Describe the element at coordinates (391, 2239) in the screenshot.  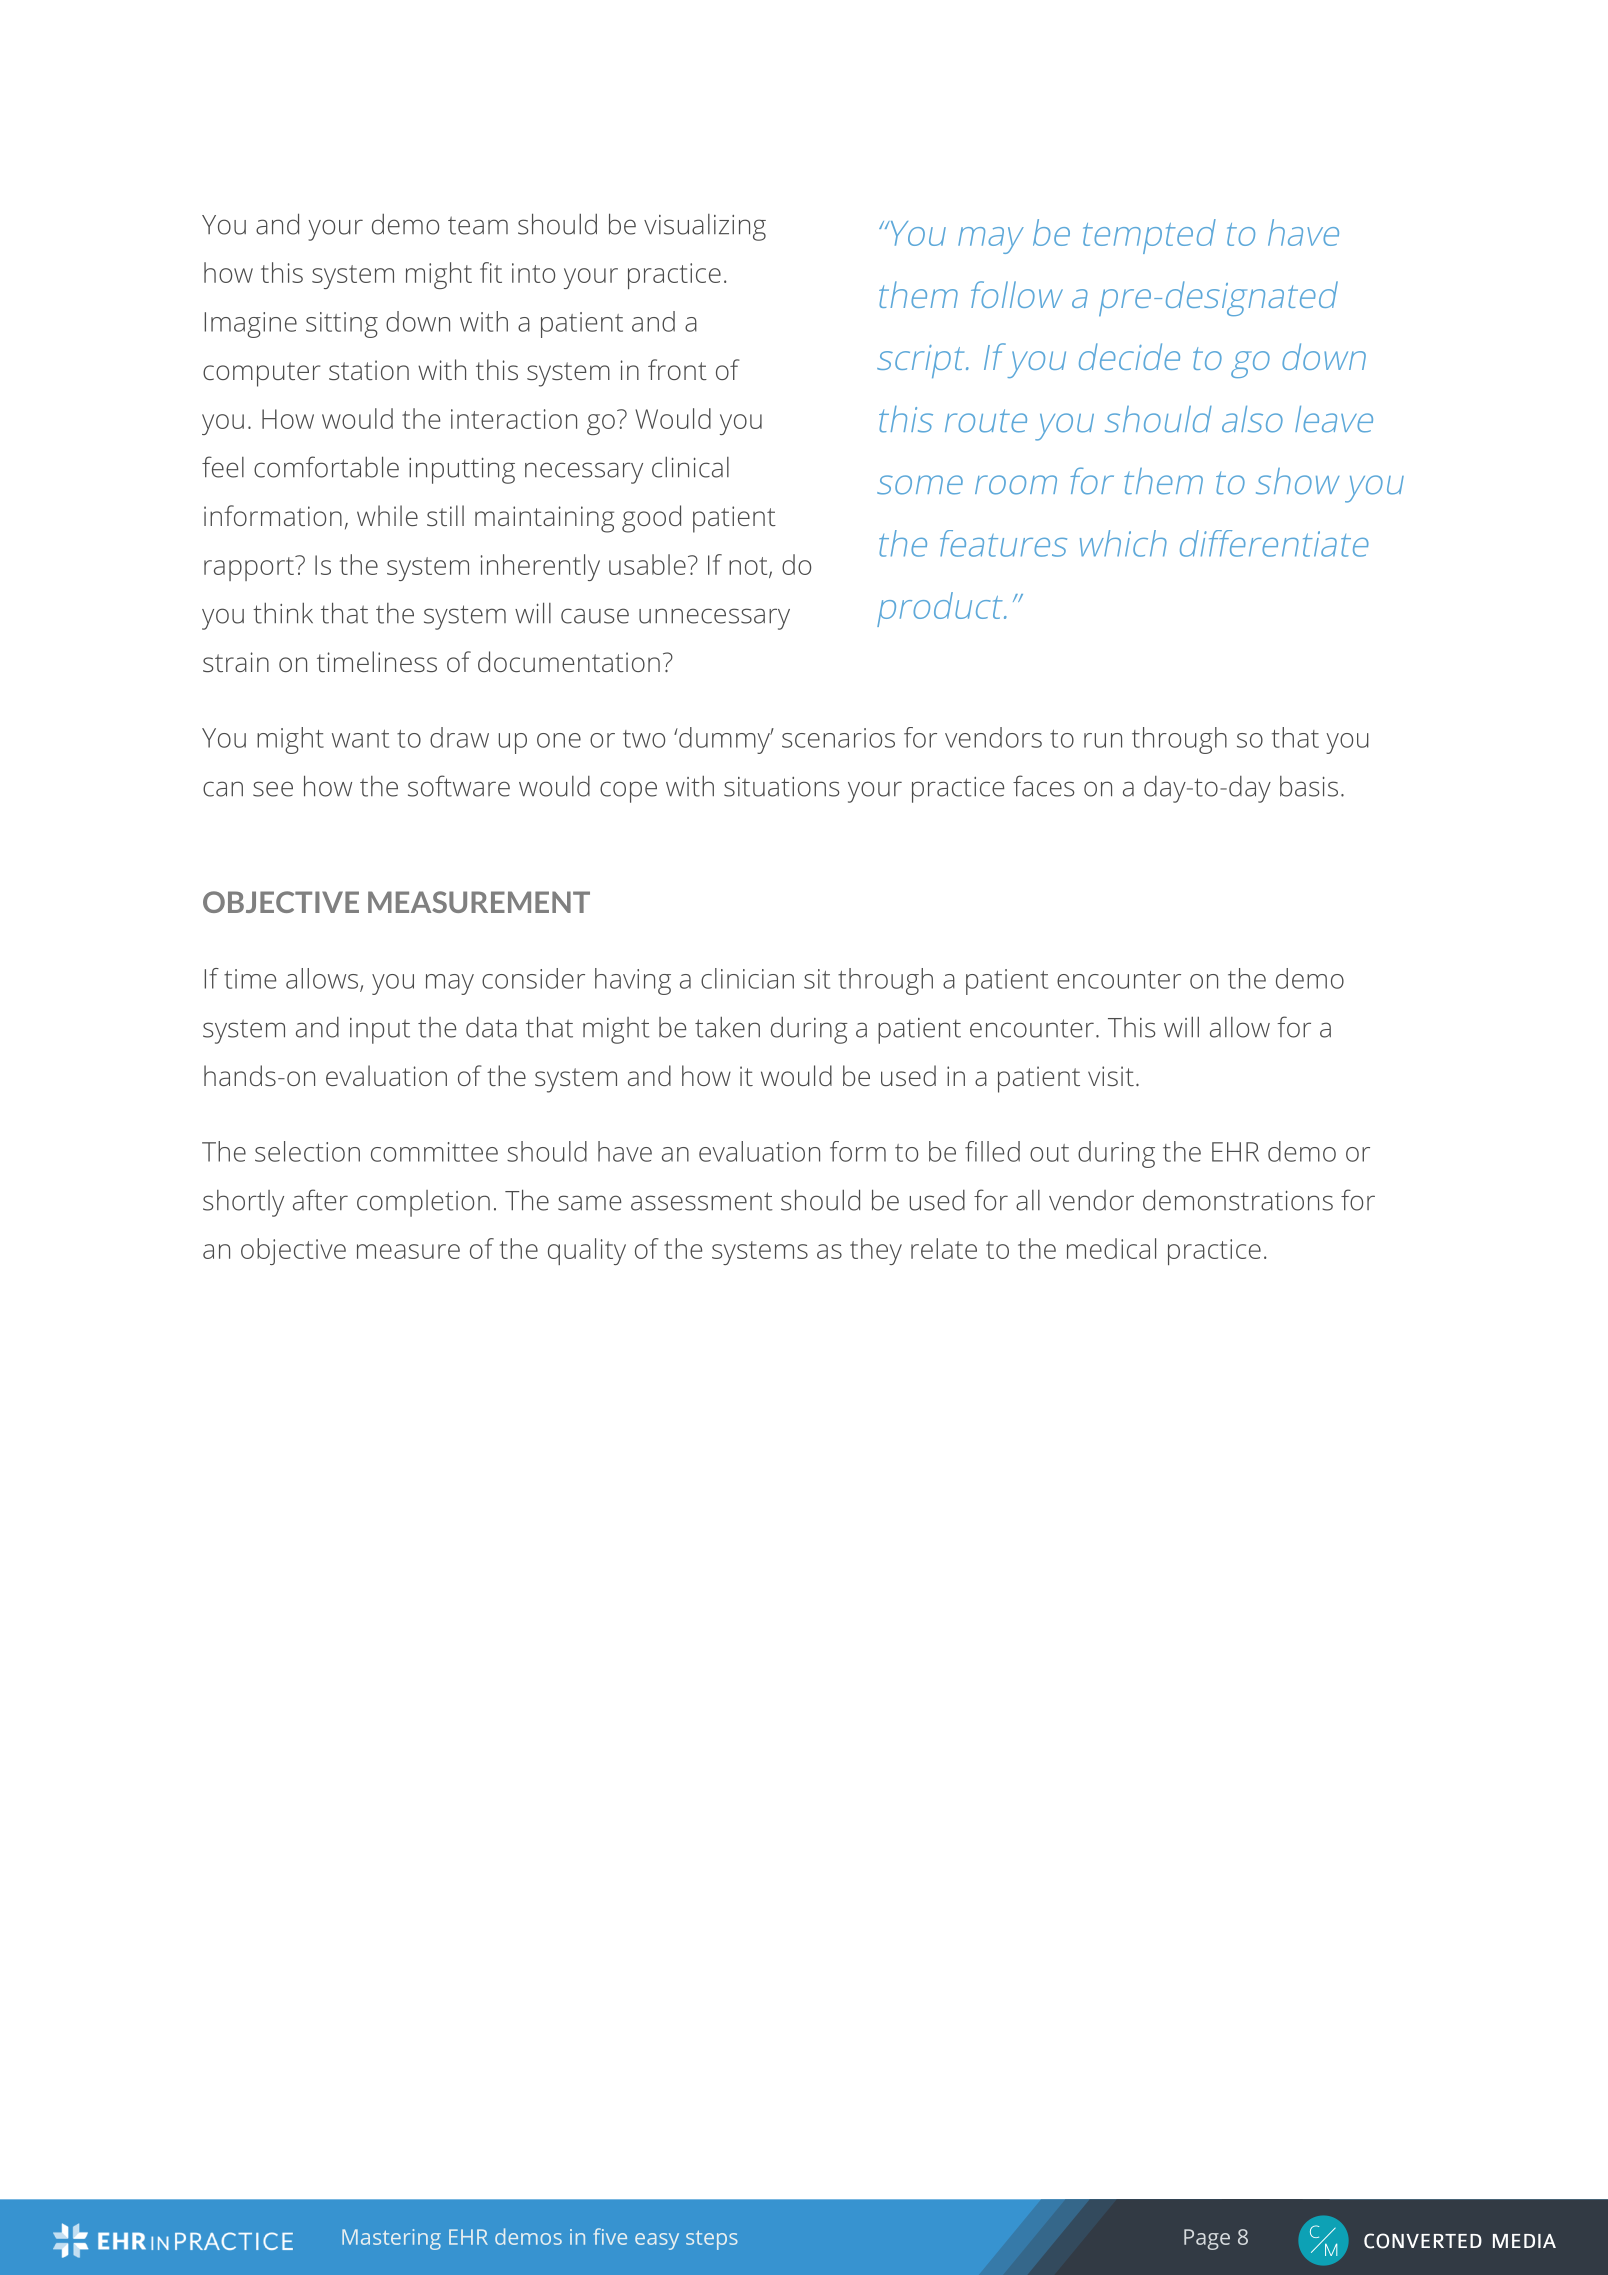
I see `Mastering` at that location.
